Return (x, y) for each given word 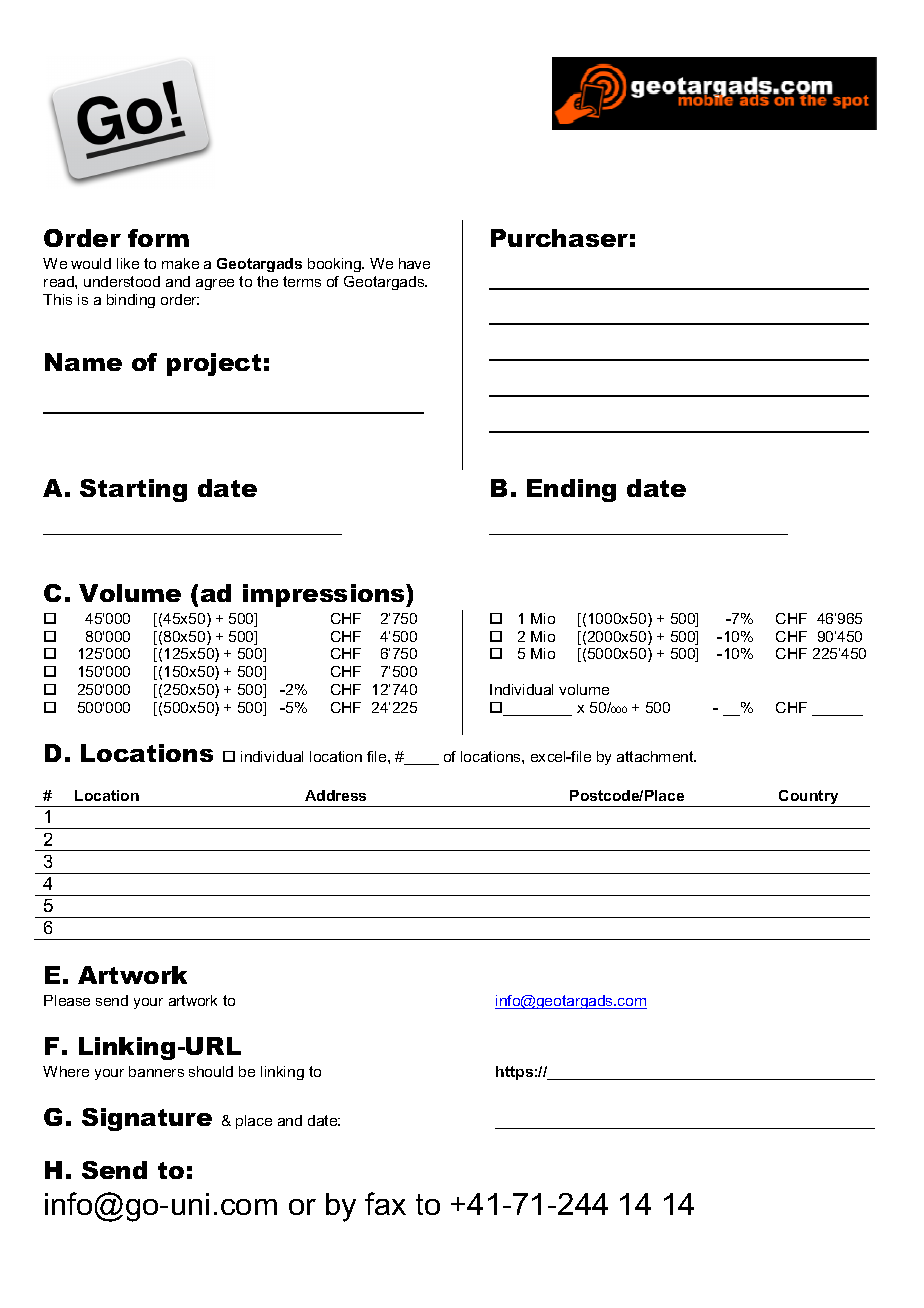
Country (809, 798)
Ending (571, 490)
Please (67, 1000)
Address (335, 795)
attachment (656, 756)
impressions (325, 595)
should (211, 1071)
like (128, 263)
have (414, 263)
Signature (147, 1119)
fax (385, 1203)
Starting (133, 490)
